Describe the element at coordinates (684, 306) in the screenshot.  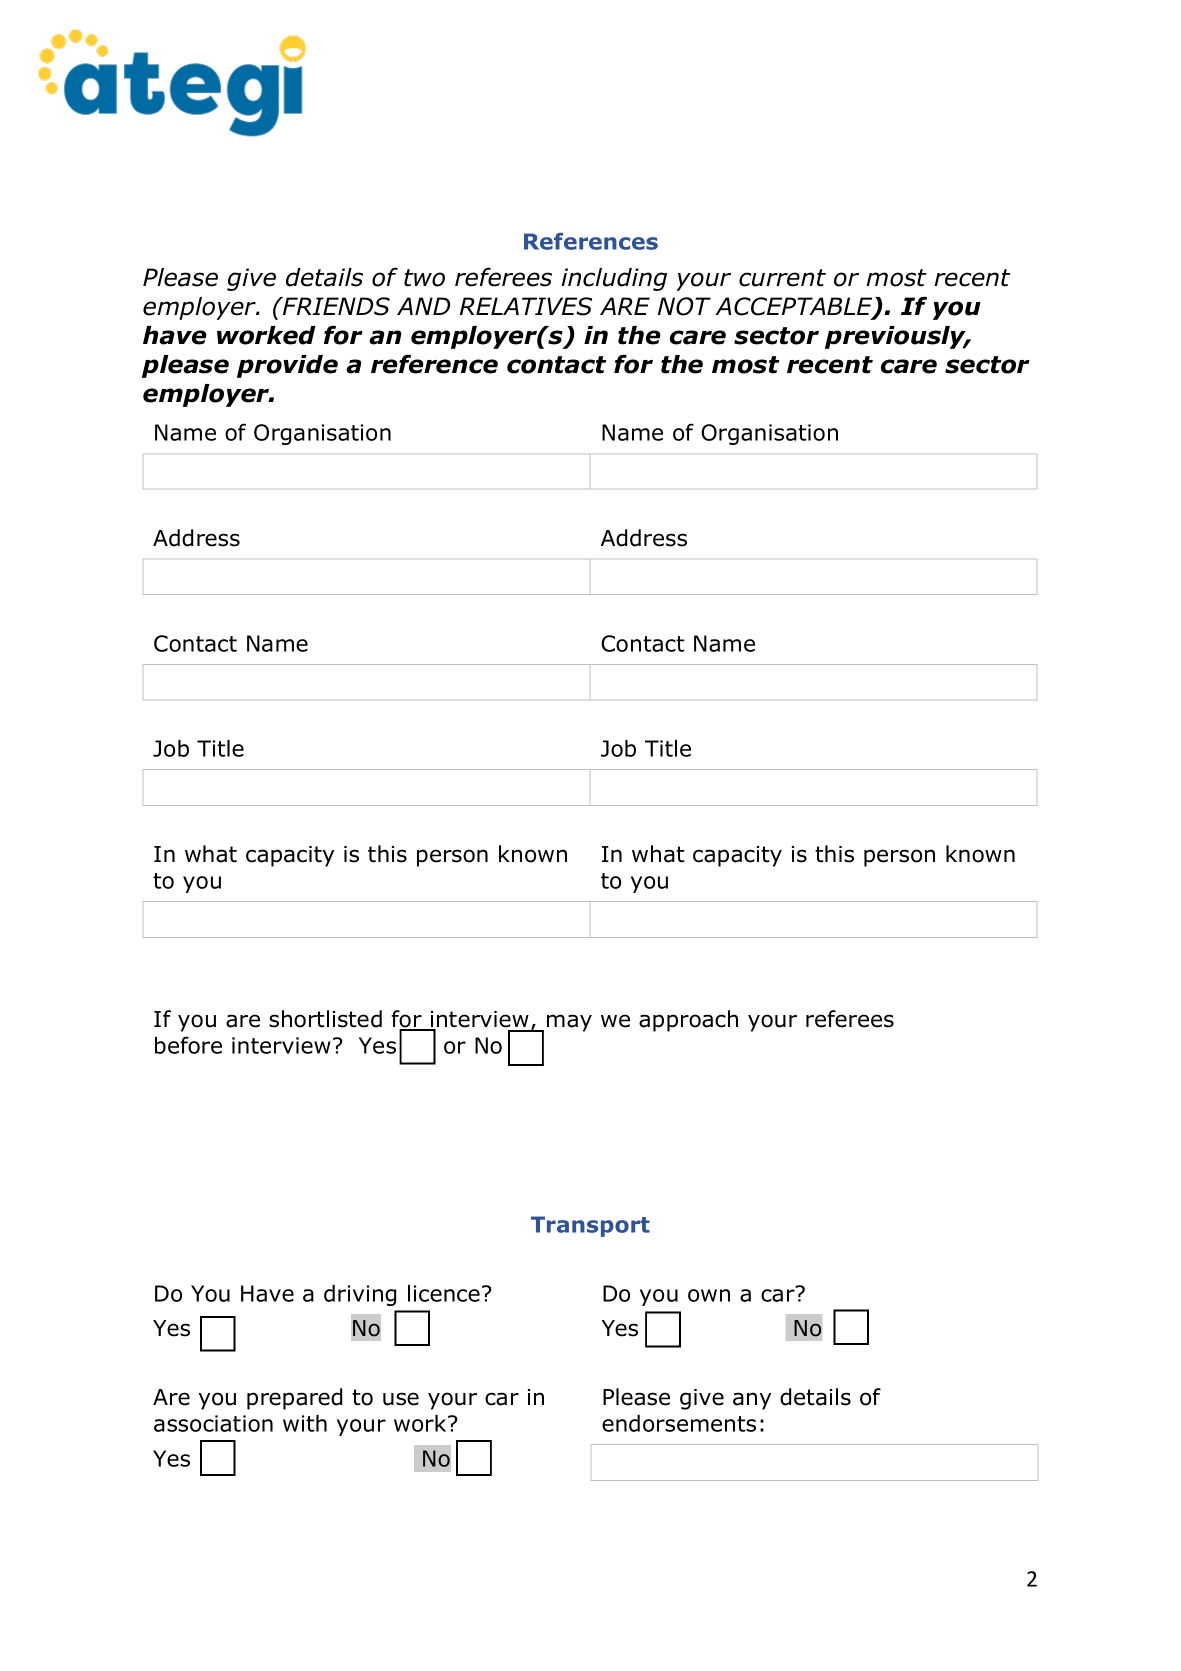
I see `NOT` at that location.
